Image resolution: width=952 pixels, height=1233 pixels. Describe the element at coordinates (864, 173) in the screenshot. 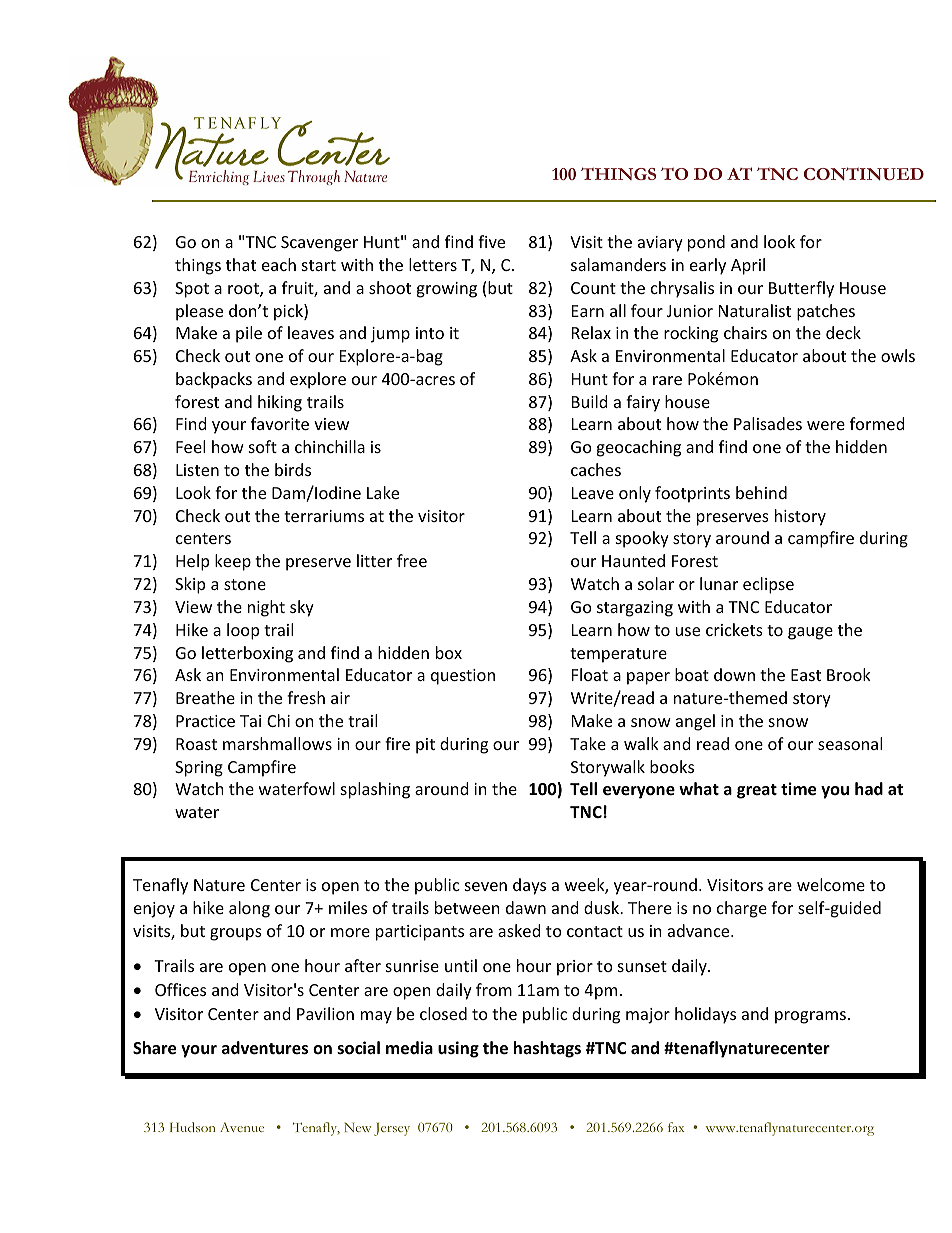

I see `CONTINUED` at that location.
